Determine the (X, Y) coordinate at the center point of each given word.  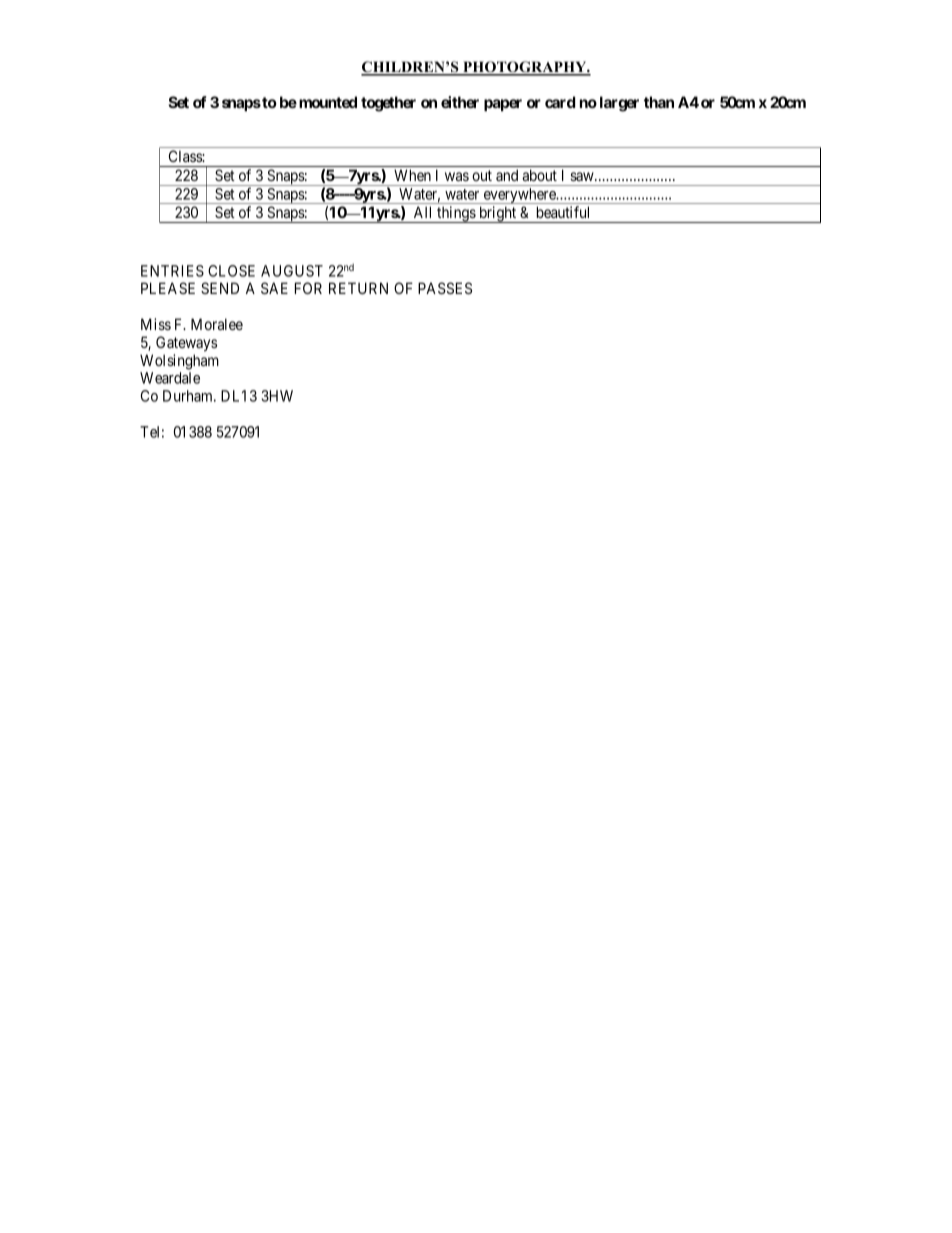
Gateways (186, 343)
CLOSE (231, 271)
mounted (328, 102)
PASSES (445, 288)
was (457, 176)
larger (619, 104)
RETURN (358, 288)
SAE (274, 288)
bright (498, 214)
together (388, 104)
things (456, 214)
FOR (308, 288)
